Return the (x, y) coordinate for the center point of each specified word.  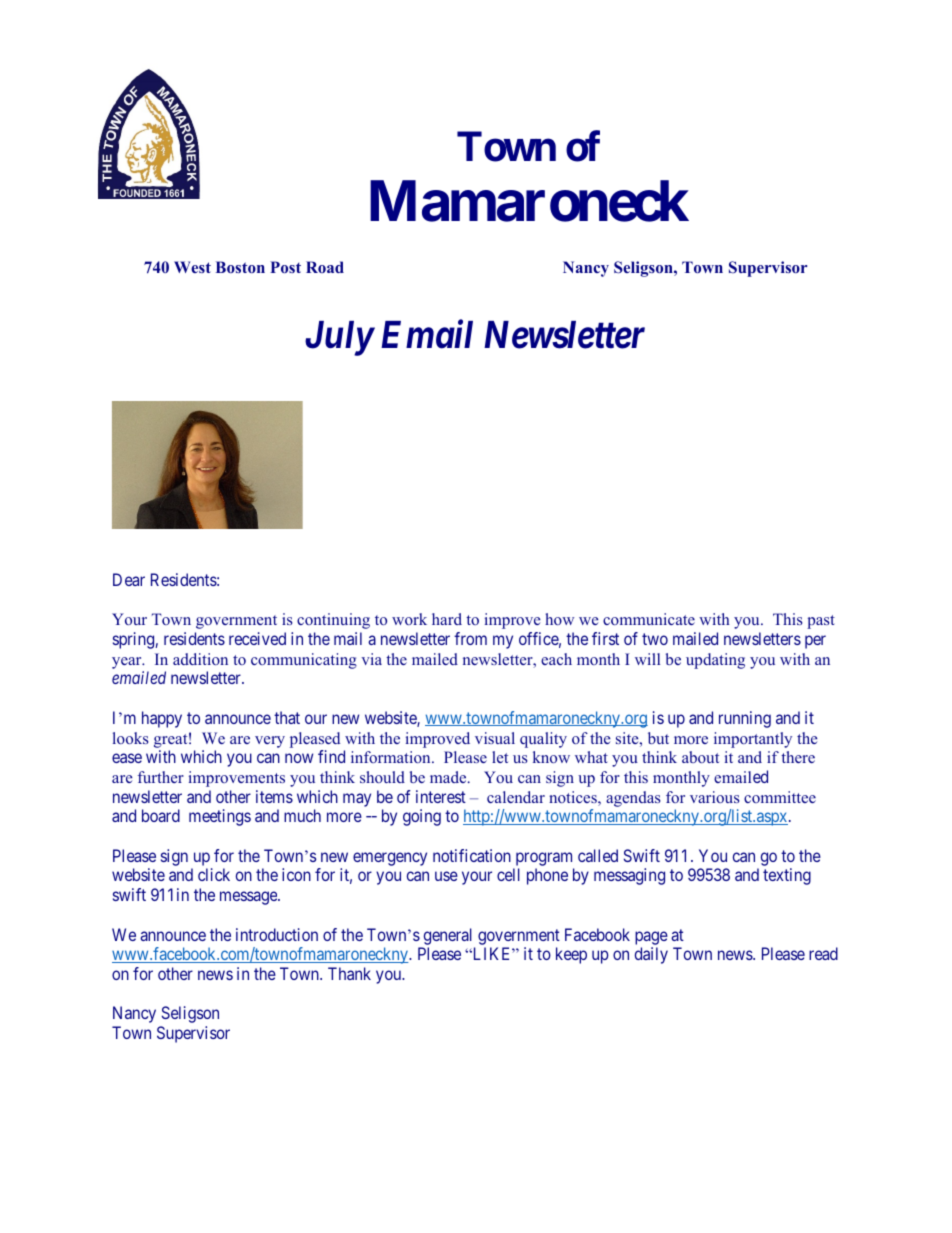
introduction (277, 934)
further (161, 777)
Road (325, 267)
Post (285, 267)
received (257, 638)
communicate (649, 619)
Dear (129, 579)
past (821, 622)
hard (447, 619)
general (448, 936)
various (715, 797)
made (449, 777)
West (192, 267)
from (470, 638)
